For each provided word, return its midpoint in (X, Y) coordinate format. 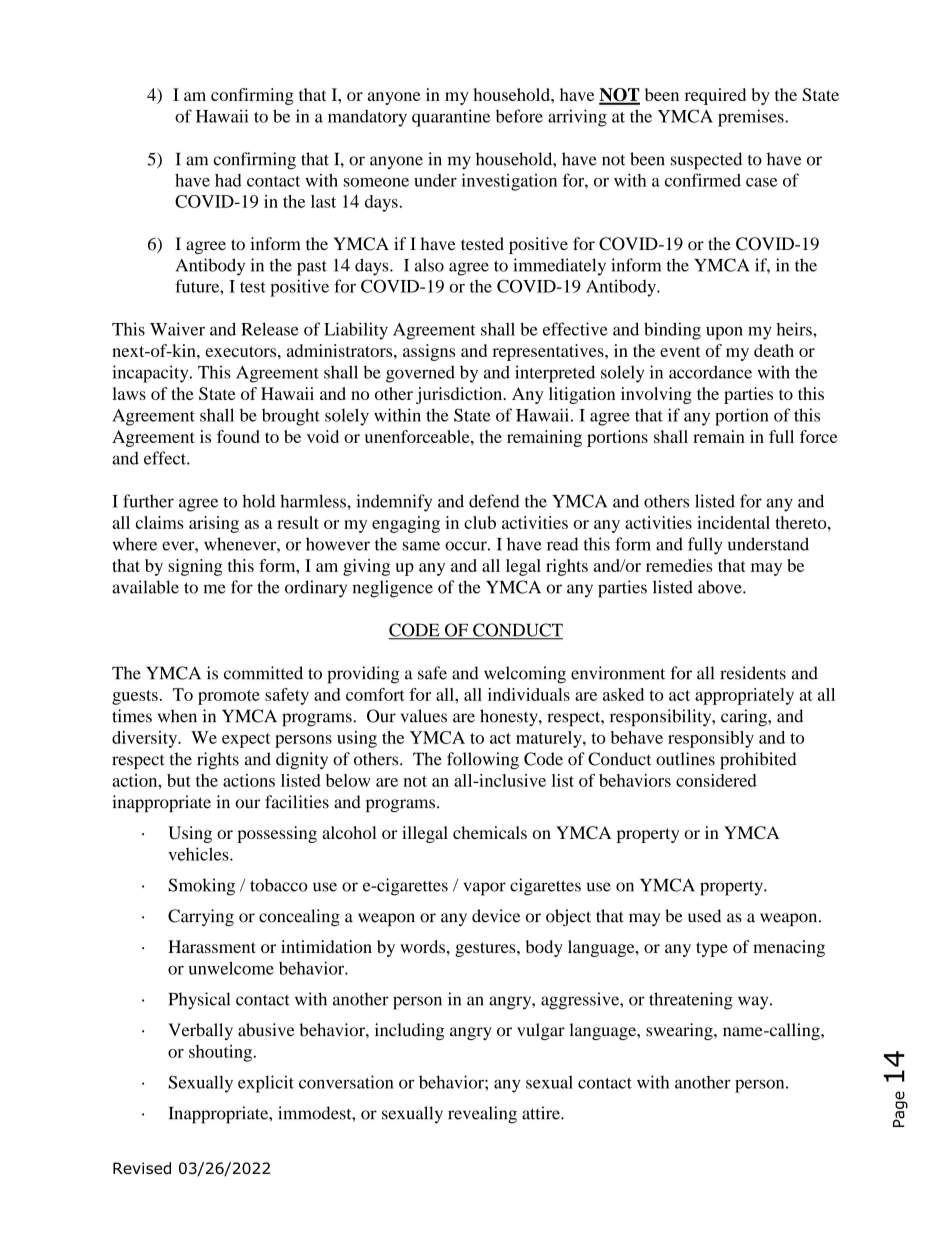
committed (263, 673)
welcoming (525, 675)
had (228, 180)
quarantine (451, 118)
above (721, 587)
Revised (142, 1168)
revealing (482, 1115)
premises (752, 118)
